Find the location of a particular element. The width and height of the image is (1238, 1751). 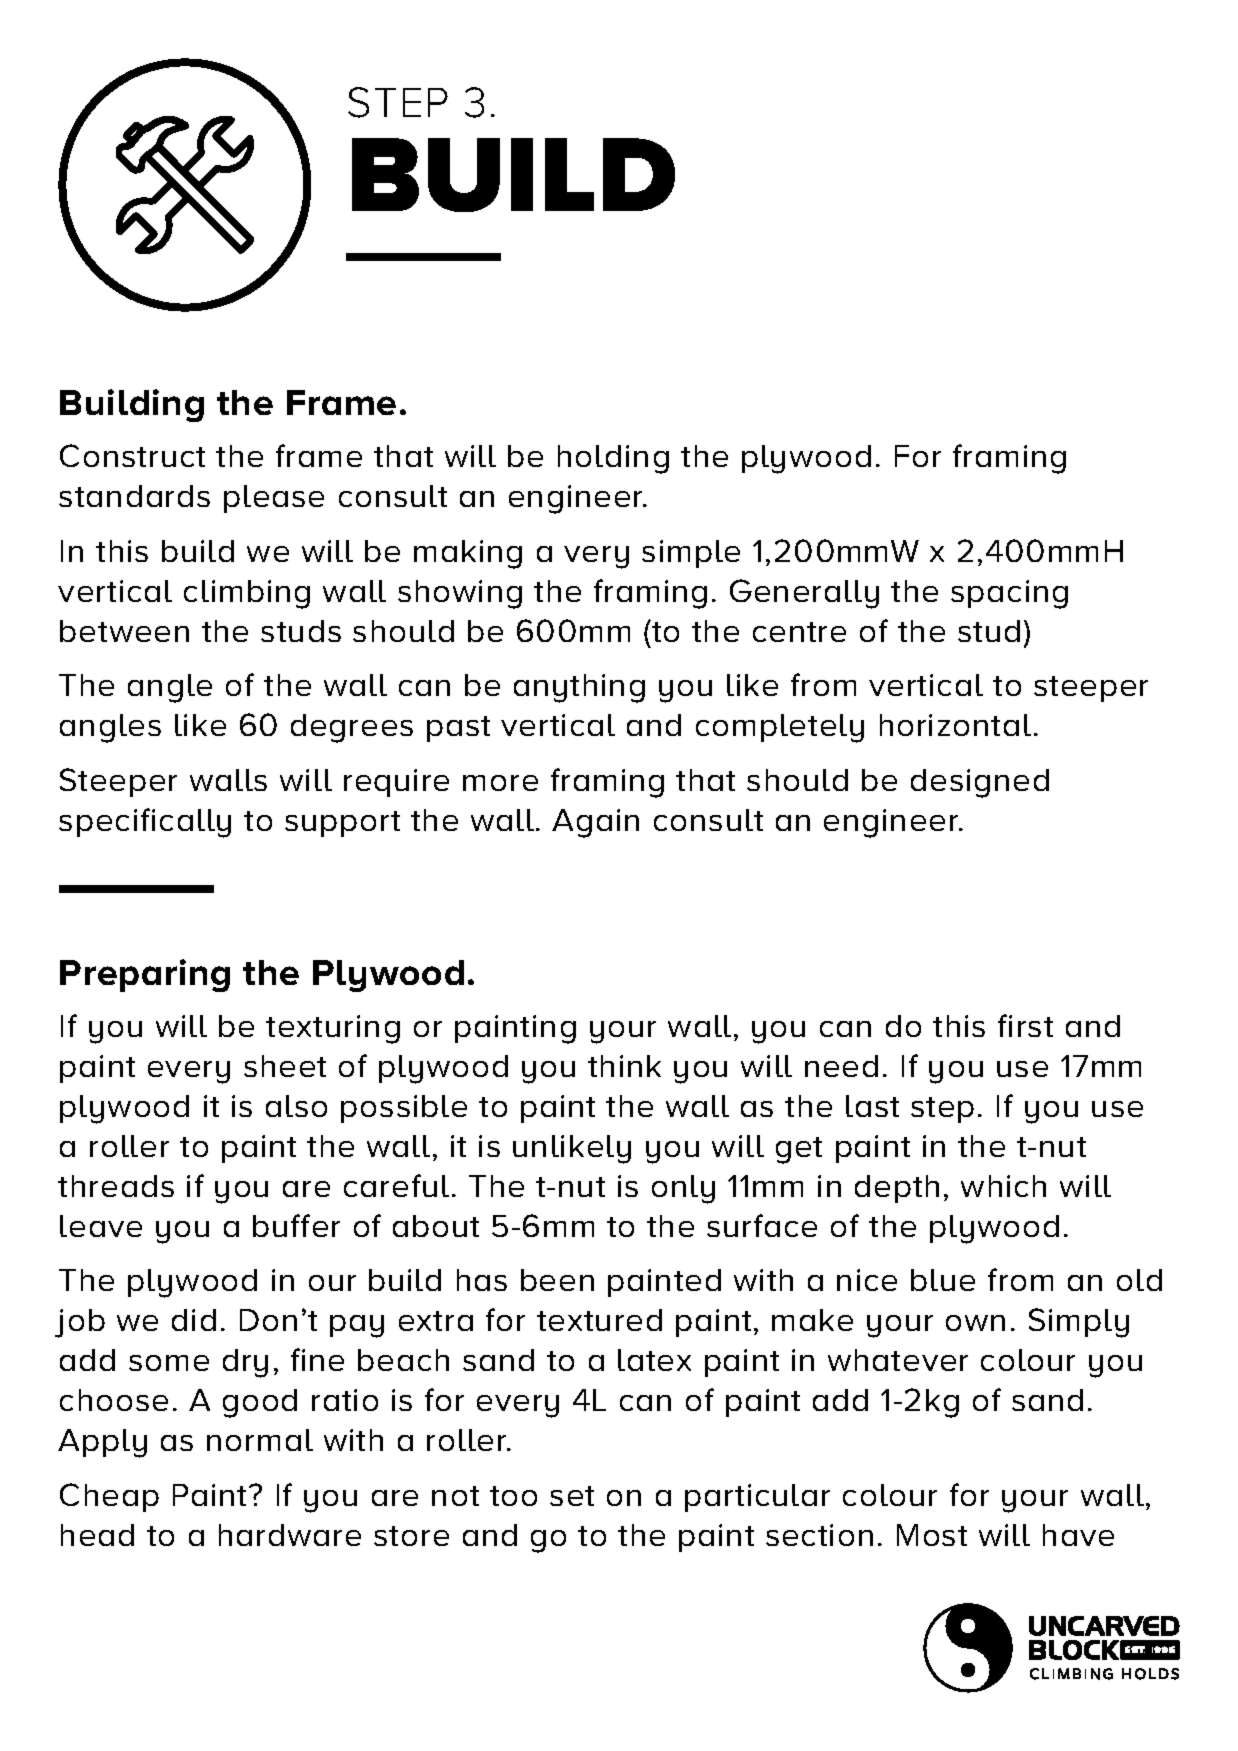

spacing is located at coordinates (1009, 594).
